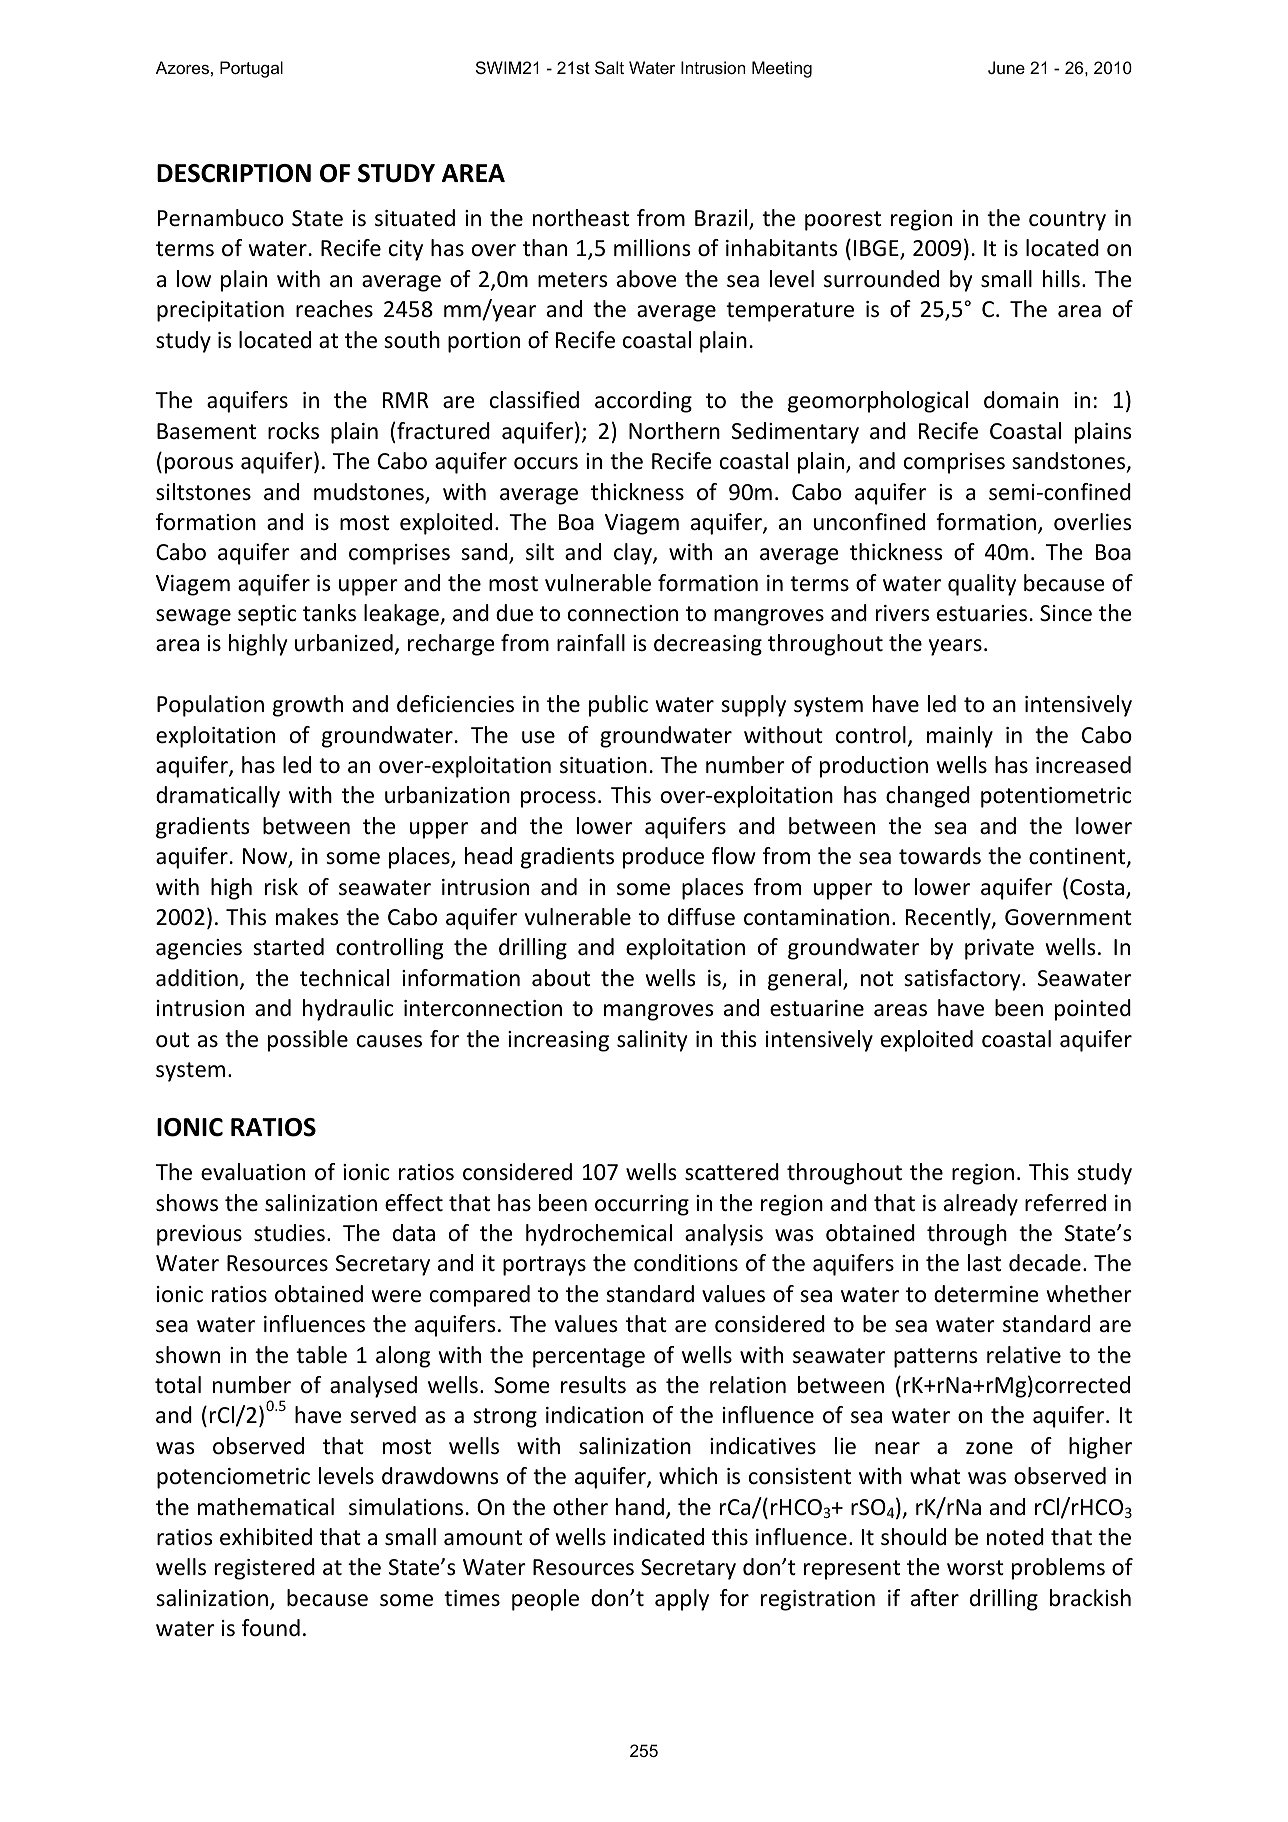  Describe the element at coordinates (265, 1569) in the screenshot. I see `registered` at that location.
